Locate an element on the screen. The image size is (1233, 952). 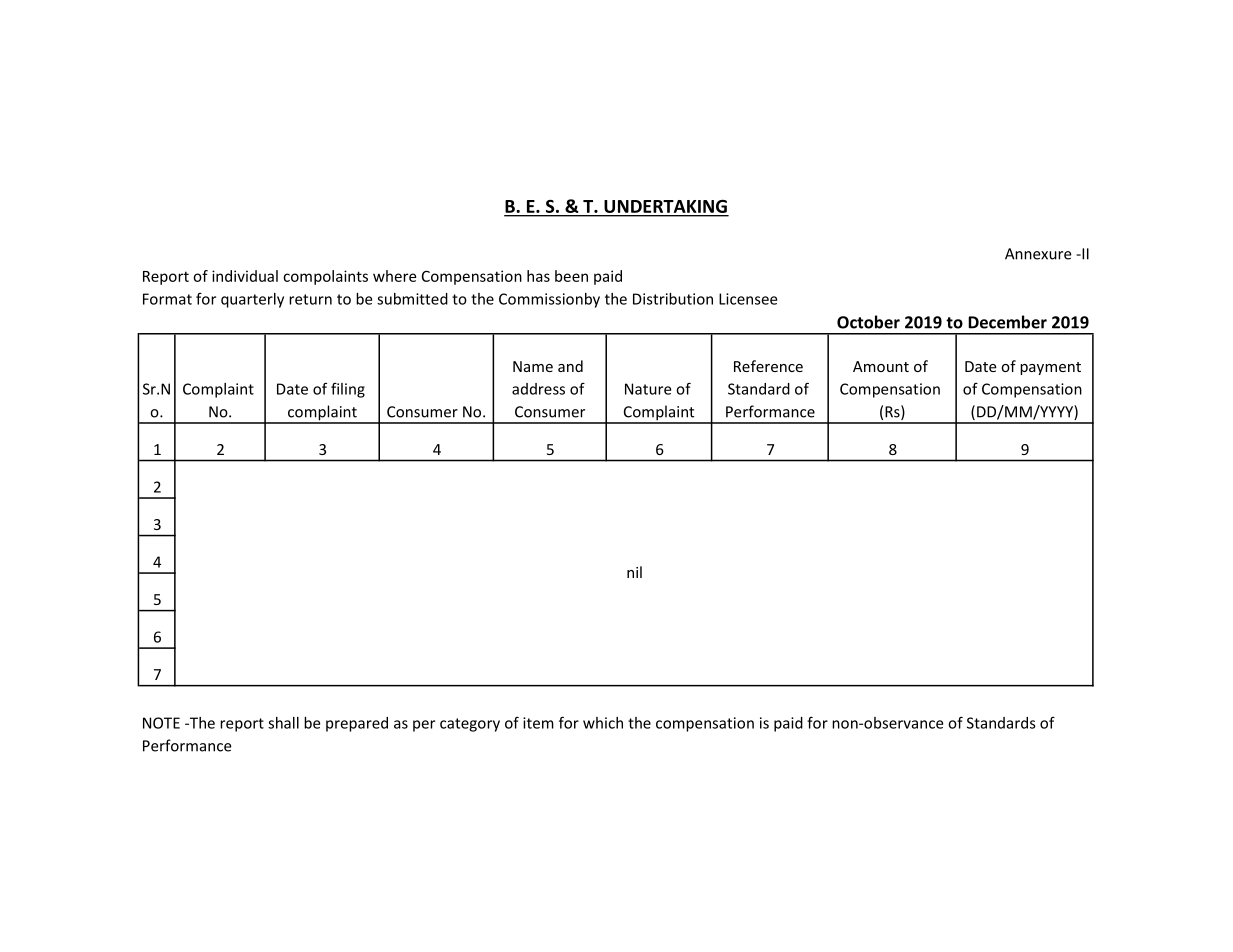
quarterly is located at coordinates (252, 300).
